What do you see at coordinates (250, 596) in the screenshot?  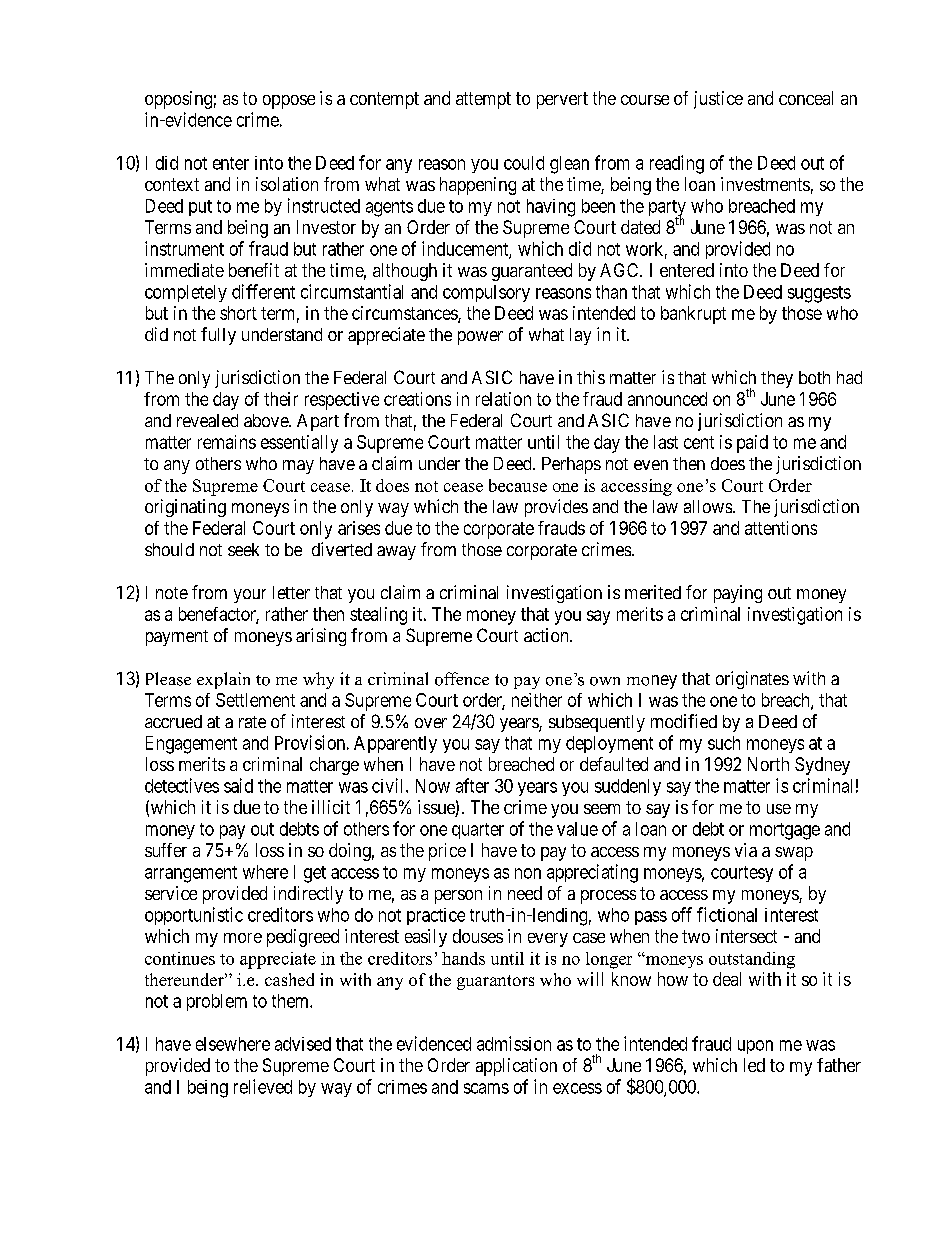 I see `your` at bounding box center [250, 596].
